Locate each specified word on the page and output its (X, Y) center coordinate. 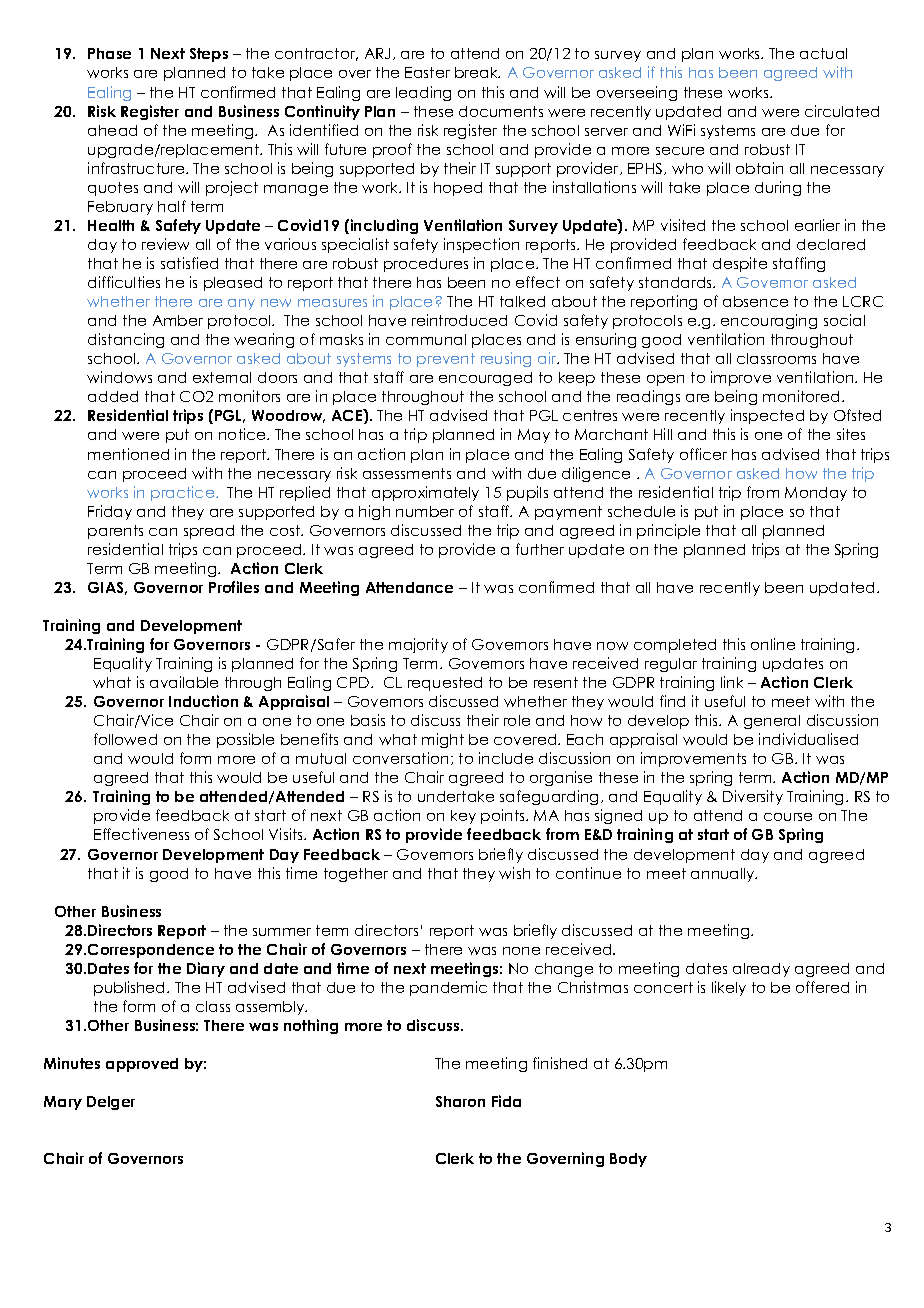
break (477, 72)
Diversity (753, 797)
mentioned (128, 454)
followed (125, 739)
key (463, 817)
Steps (209, 55)
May (534, 436)
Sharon (460, 1101)
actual (823, 53)
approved (142, 1065)
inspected (767, 416)
